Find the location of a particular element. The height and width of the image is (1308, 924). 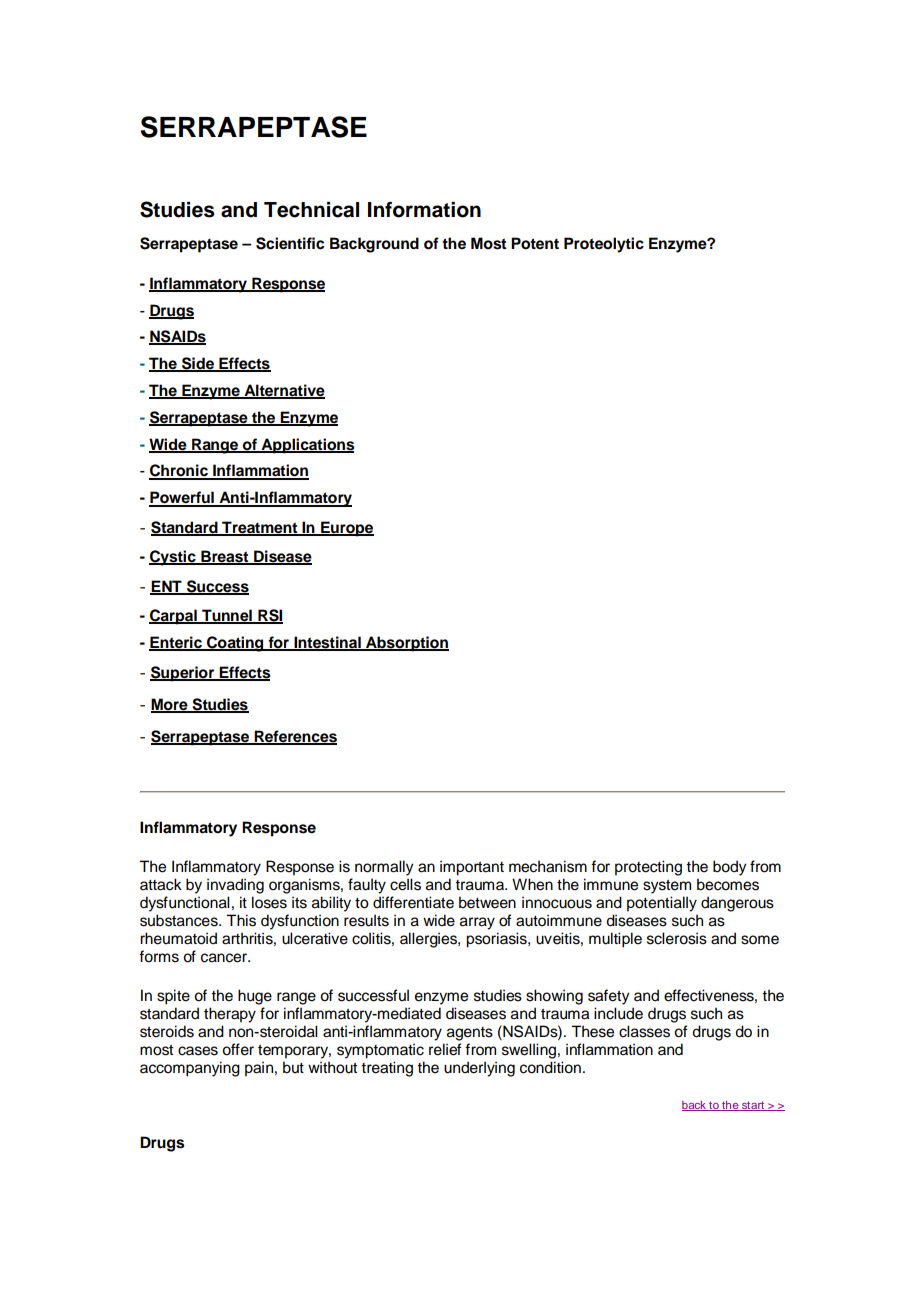

Information is located at coordinates (424, 210).
